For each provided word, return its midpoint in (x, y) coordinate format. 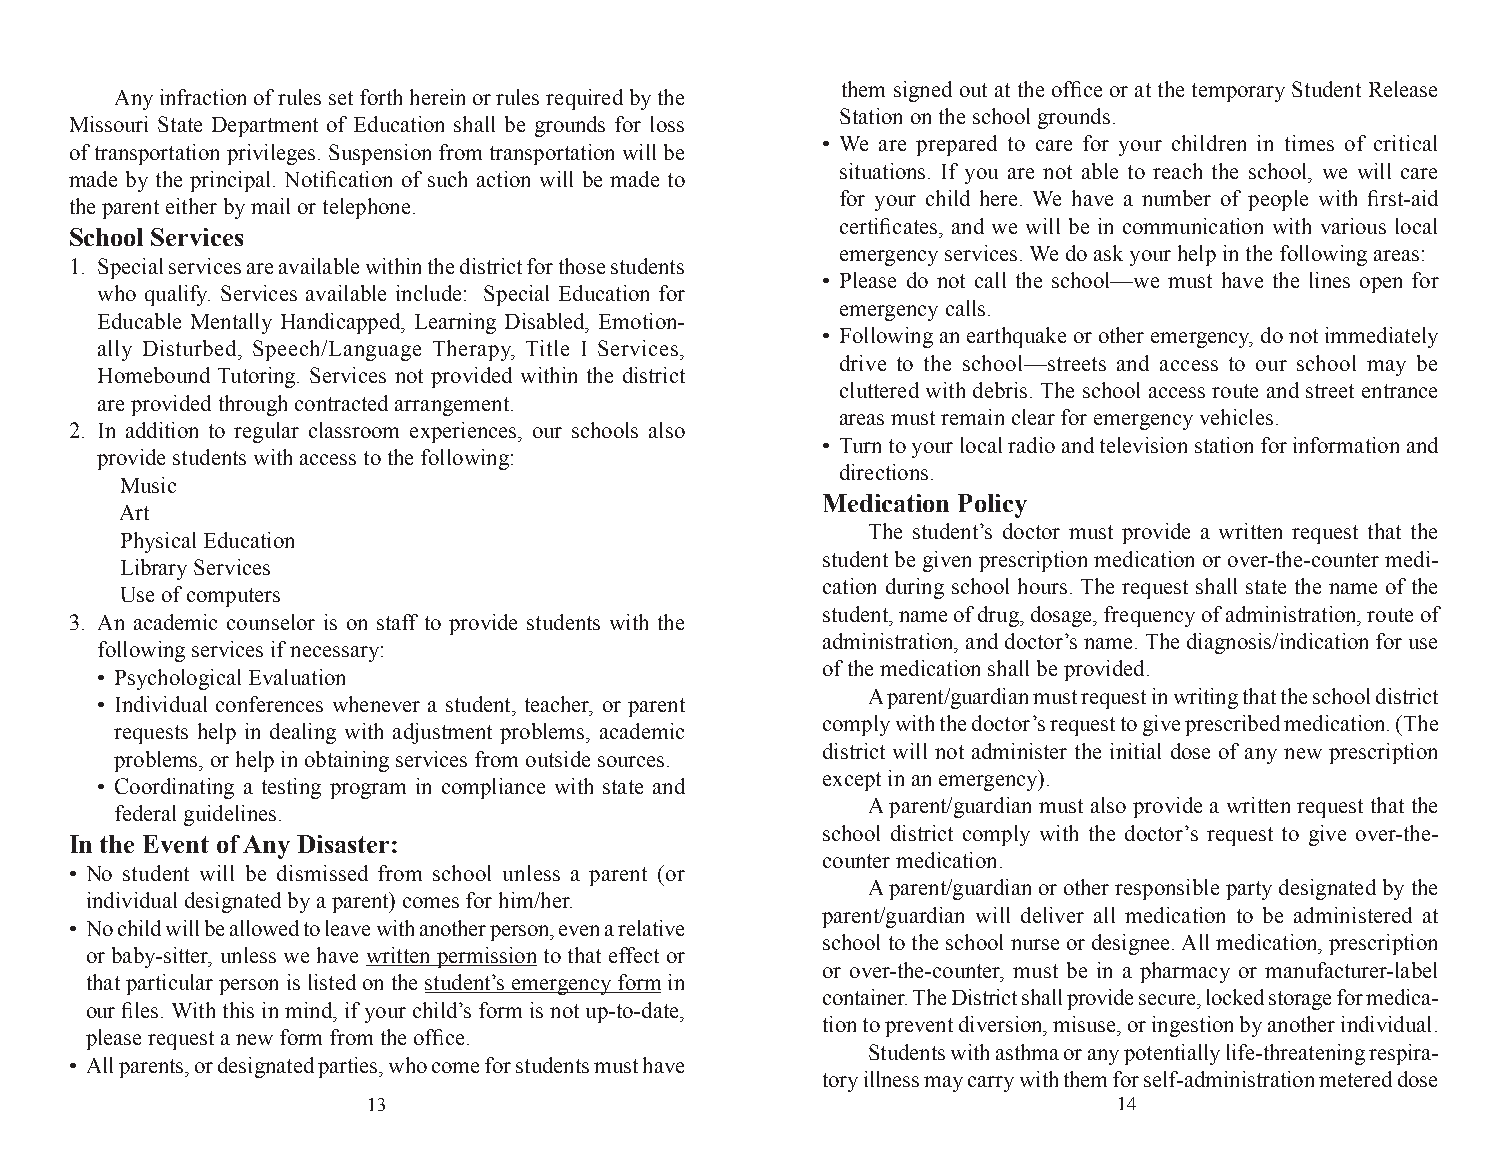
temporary (1238, 92)
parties (349, 1067)
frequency (1149, 616)
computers (233, 597)
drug (999, 616)
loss (667, 124)
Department (265, 127)
